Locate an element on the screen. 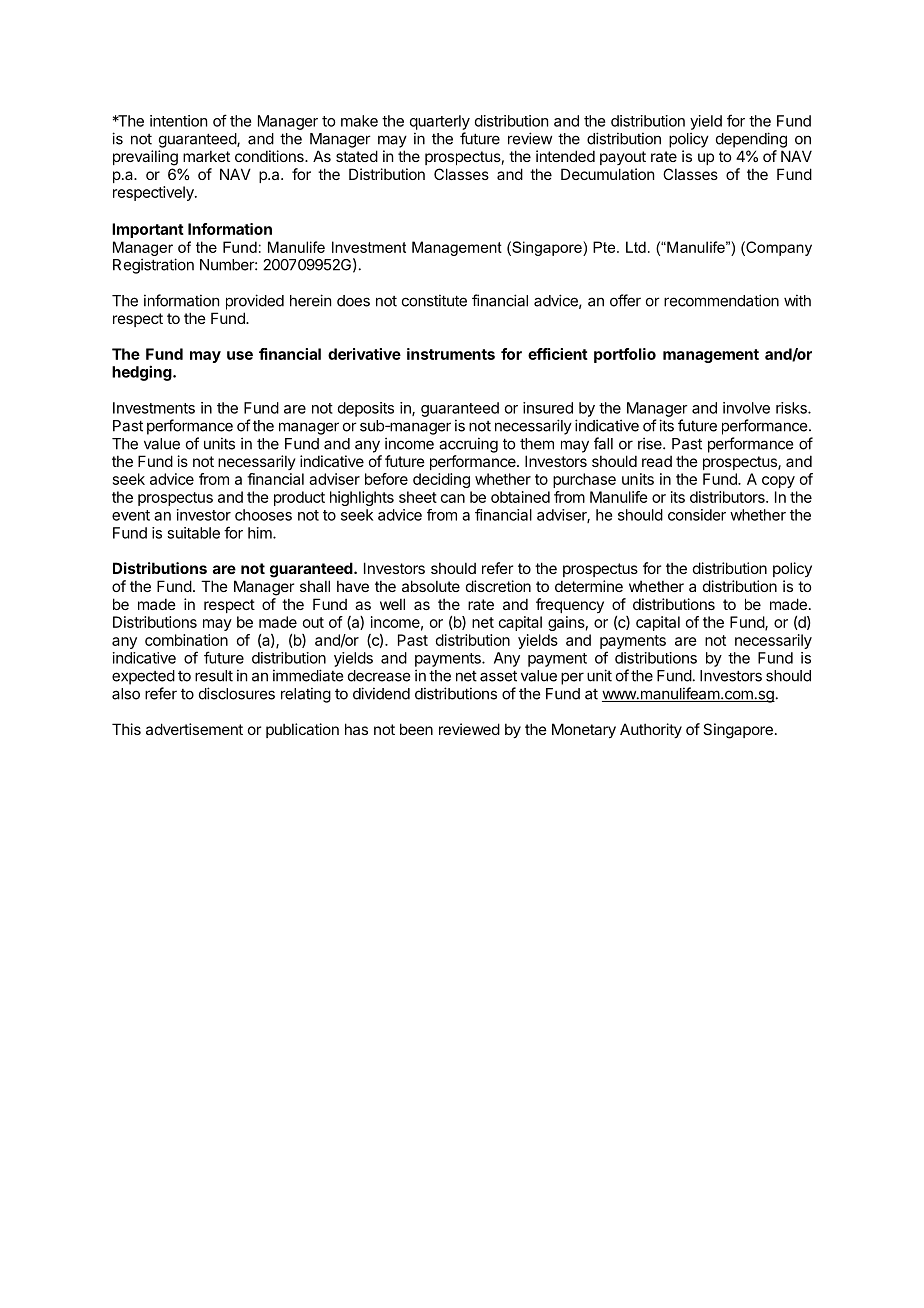  advertisement is located at coordinates (194, 729).
